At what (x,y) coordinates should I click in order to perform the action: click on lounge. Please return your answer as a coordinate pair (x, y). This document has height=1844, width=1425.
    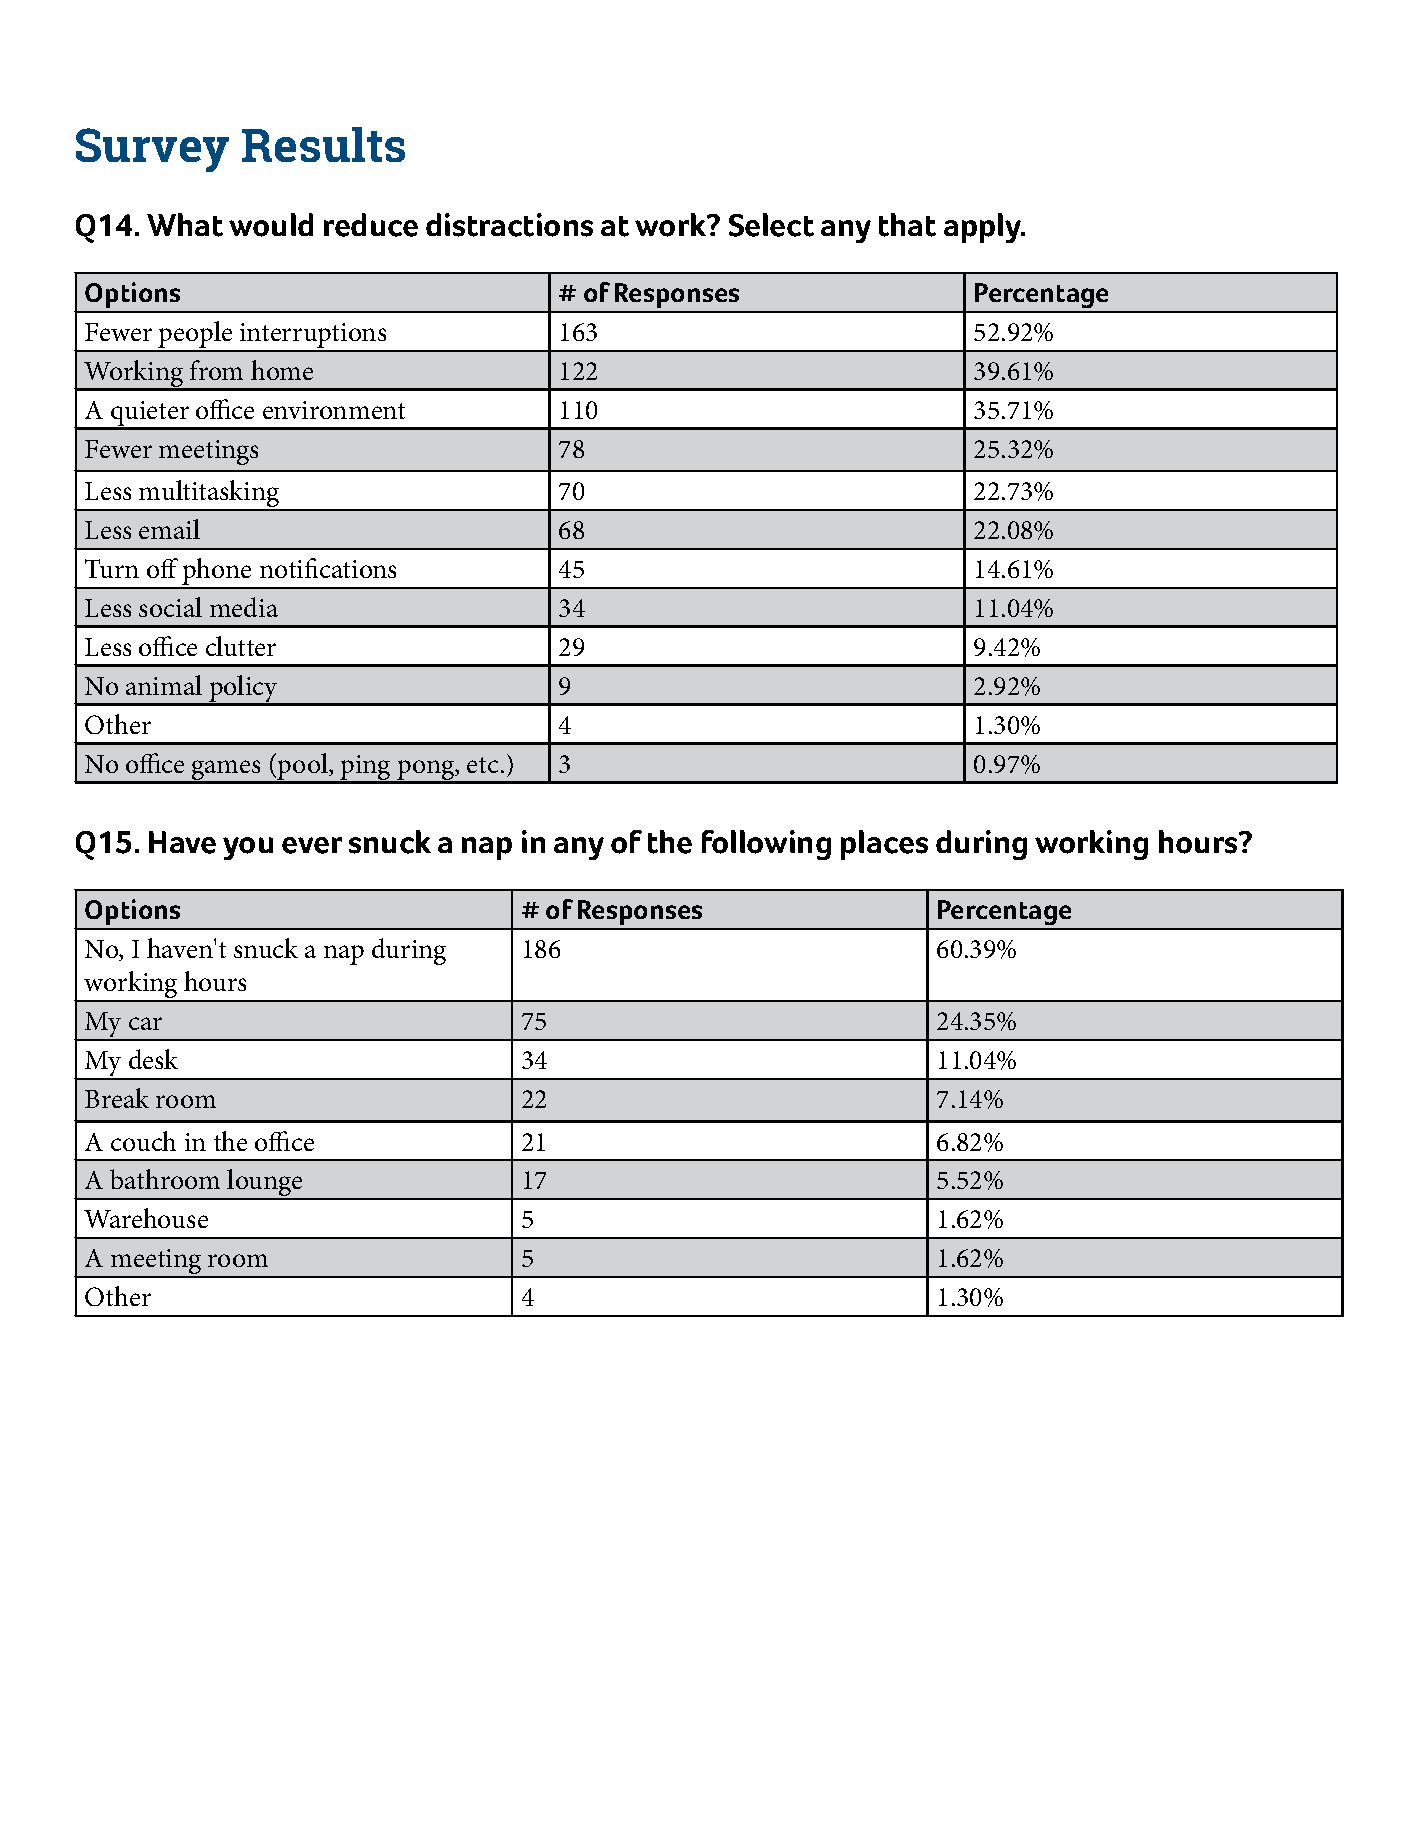
    Looking at the image, I should click on (265, 1184).
